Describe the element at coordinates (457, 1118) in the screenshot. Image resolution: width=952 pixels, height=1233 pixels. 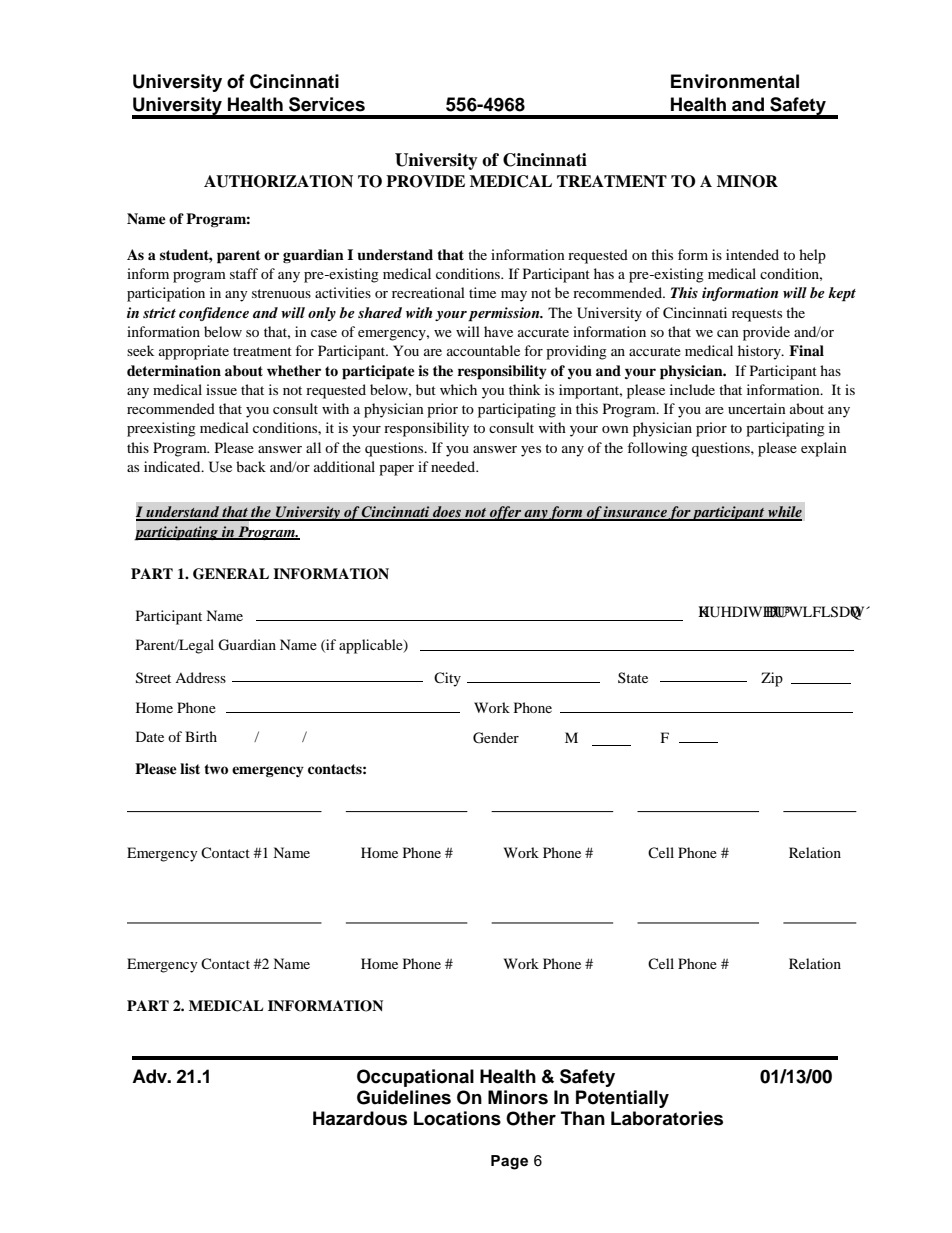
I see `Locations` at that location.
